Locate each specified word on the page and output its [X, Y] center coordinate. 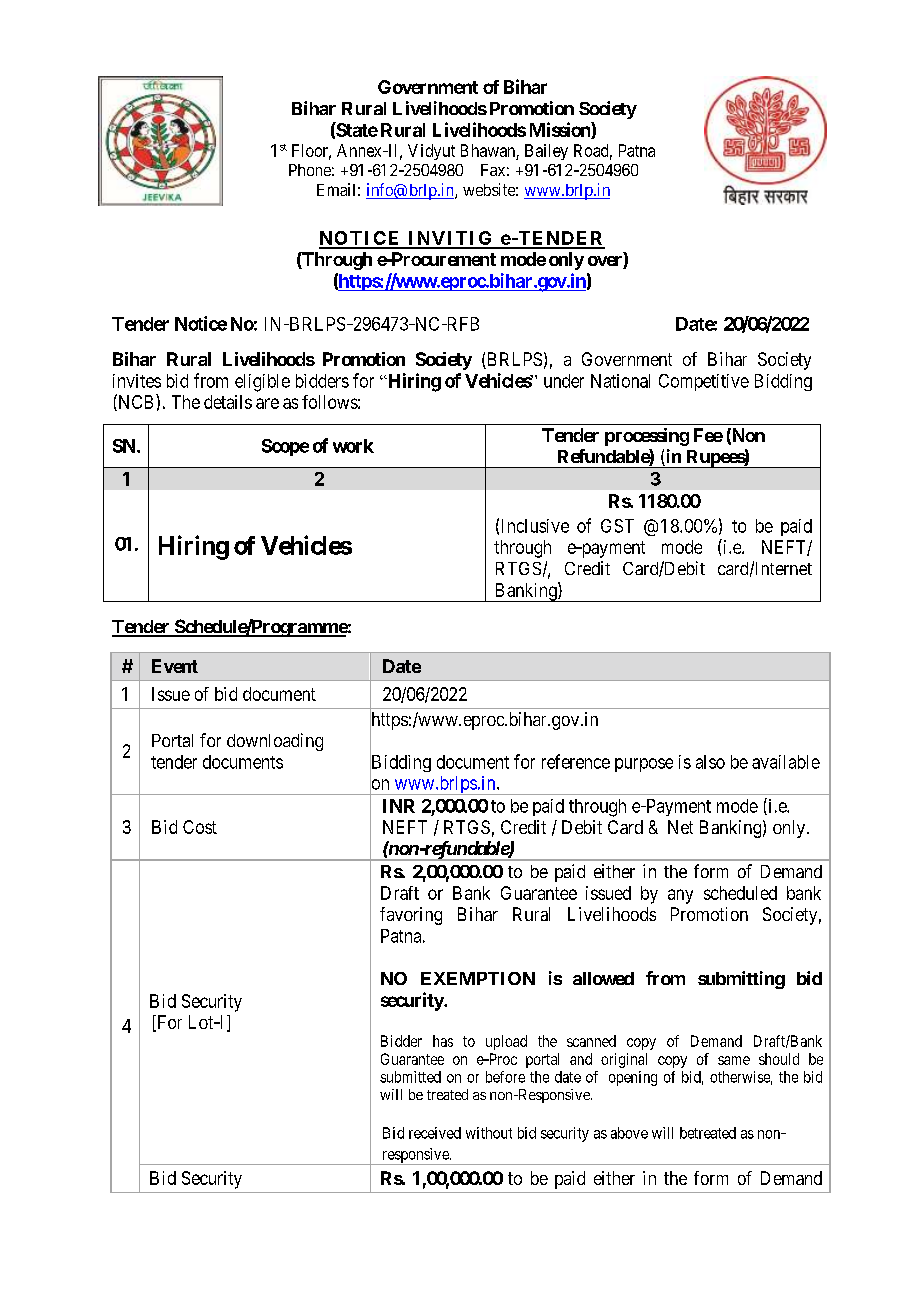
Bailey [546, 152]
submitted [410, 1077]
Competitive [704, 382]
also [710, 762]
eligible [262, 383]
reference [576, 761]
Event [175, 666]
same [734, 1060]
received [435, 1133]
